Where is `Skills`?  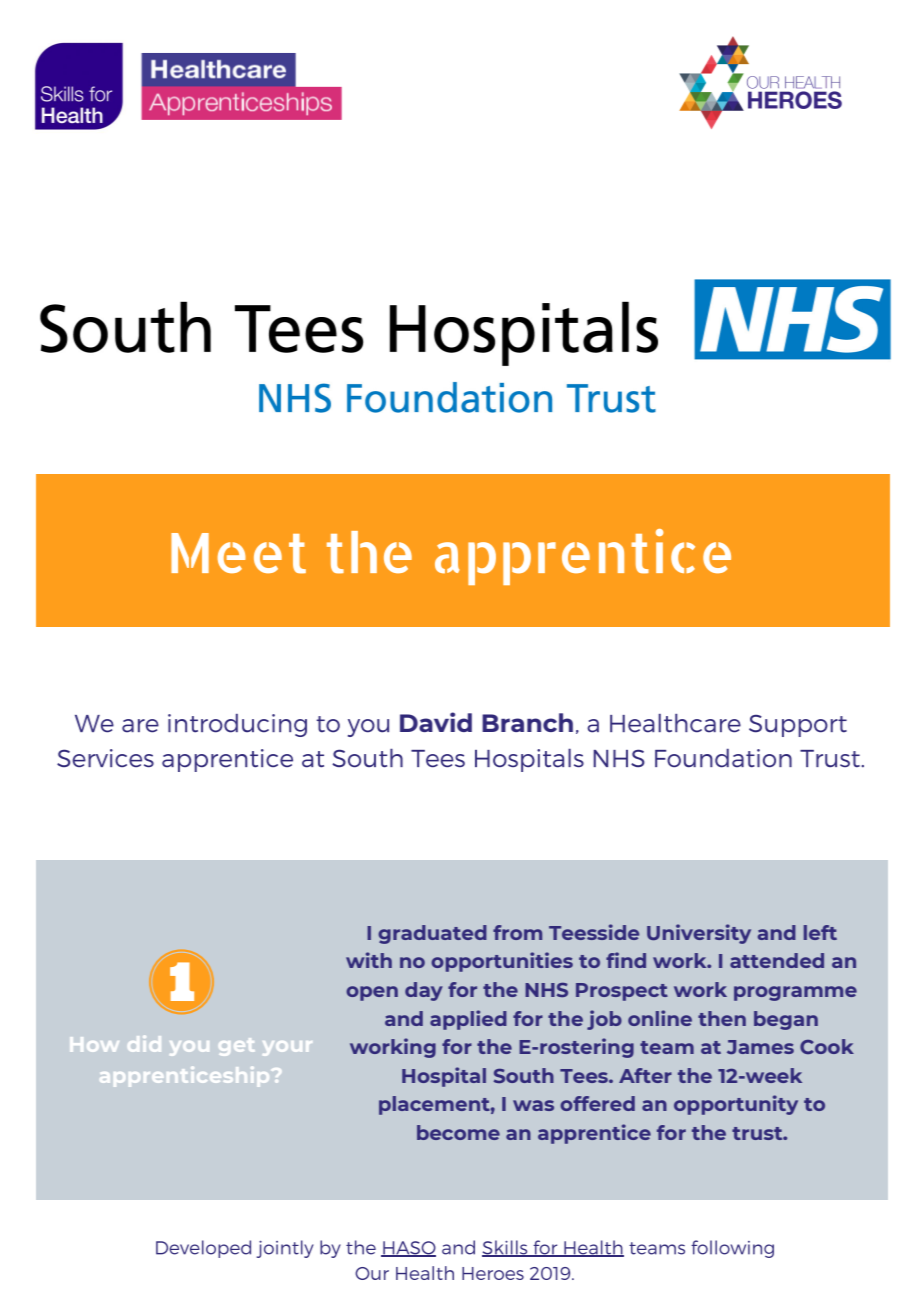 Skills is located at coordinates (506, 1248).
